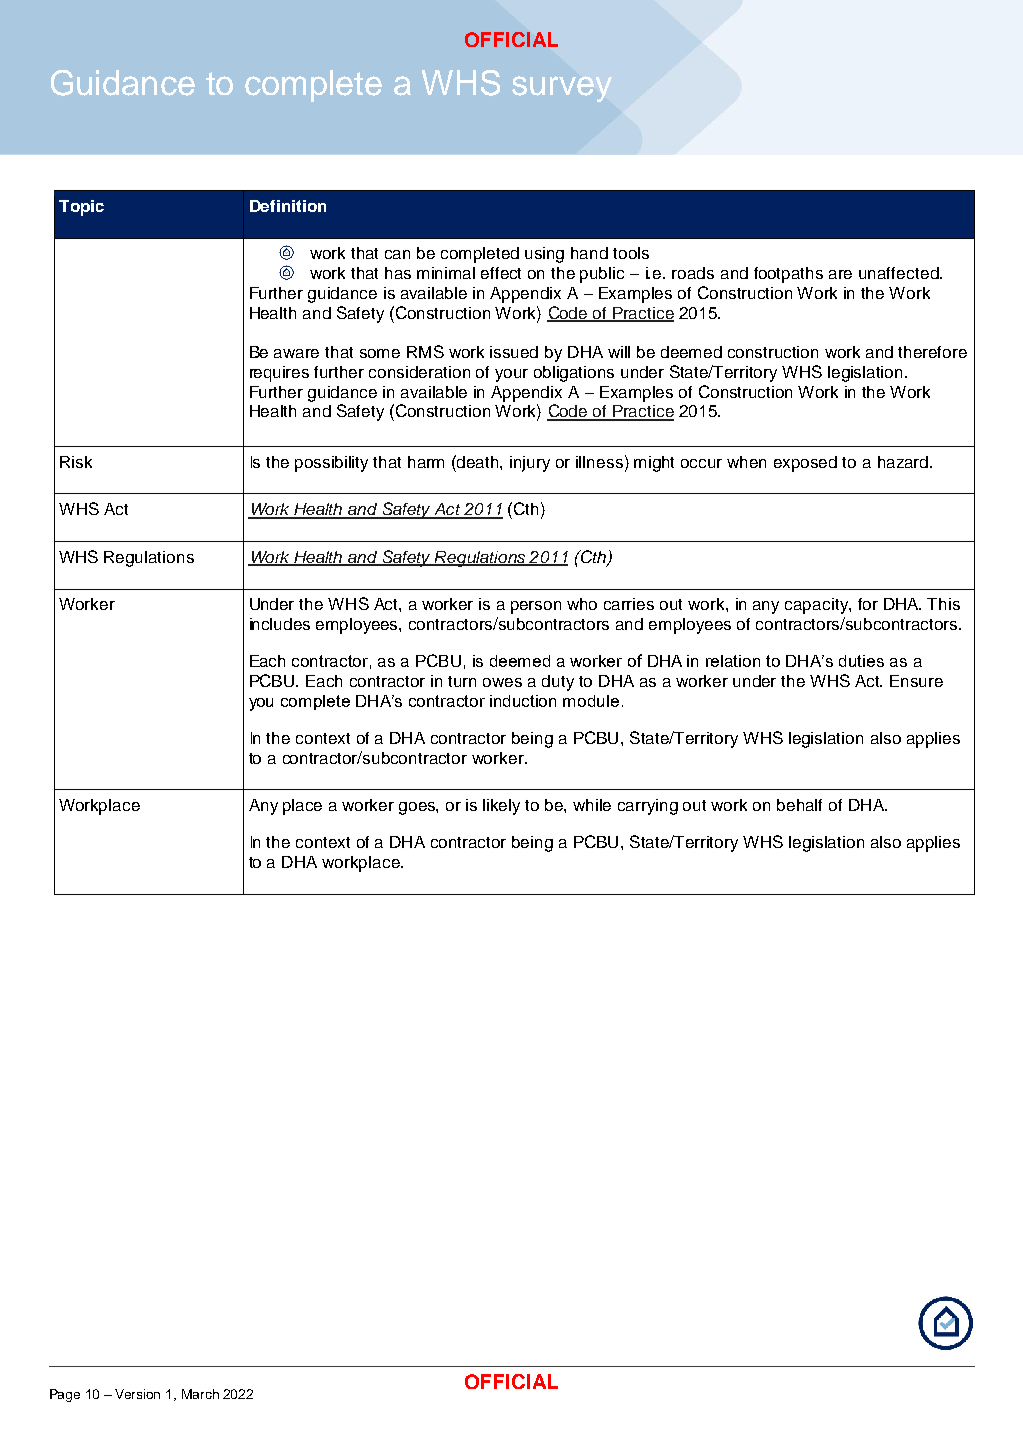  I want to click on behalf, so click(799, 805).
